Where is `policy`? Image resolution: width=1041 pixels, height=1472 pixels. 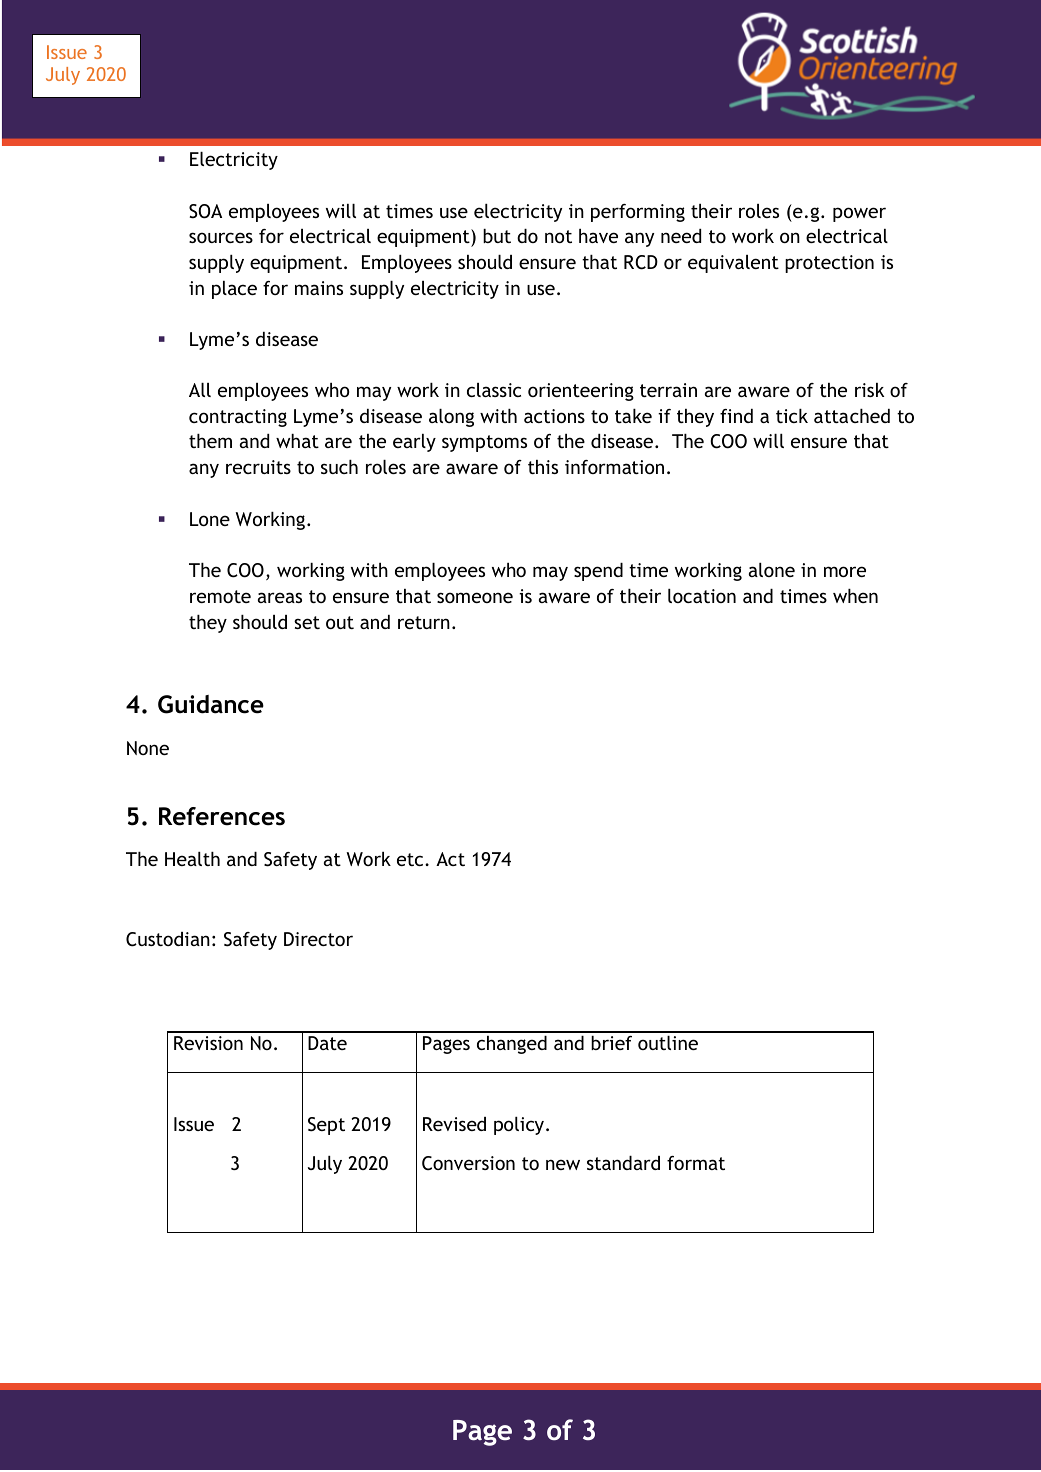
policy is located at coordinates (520, 1126).
